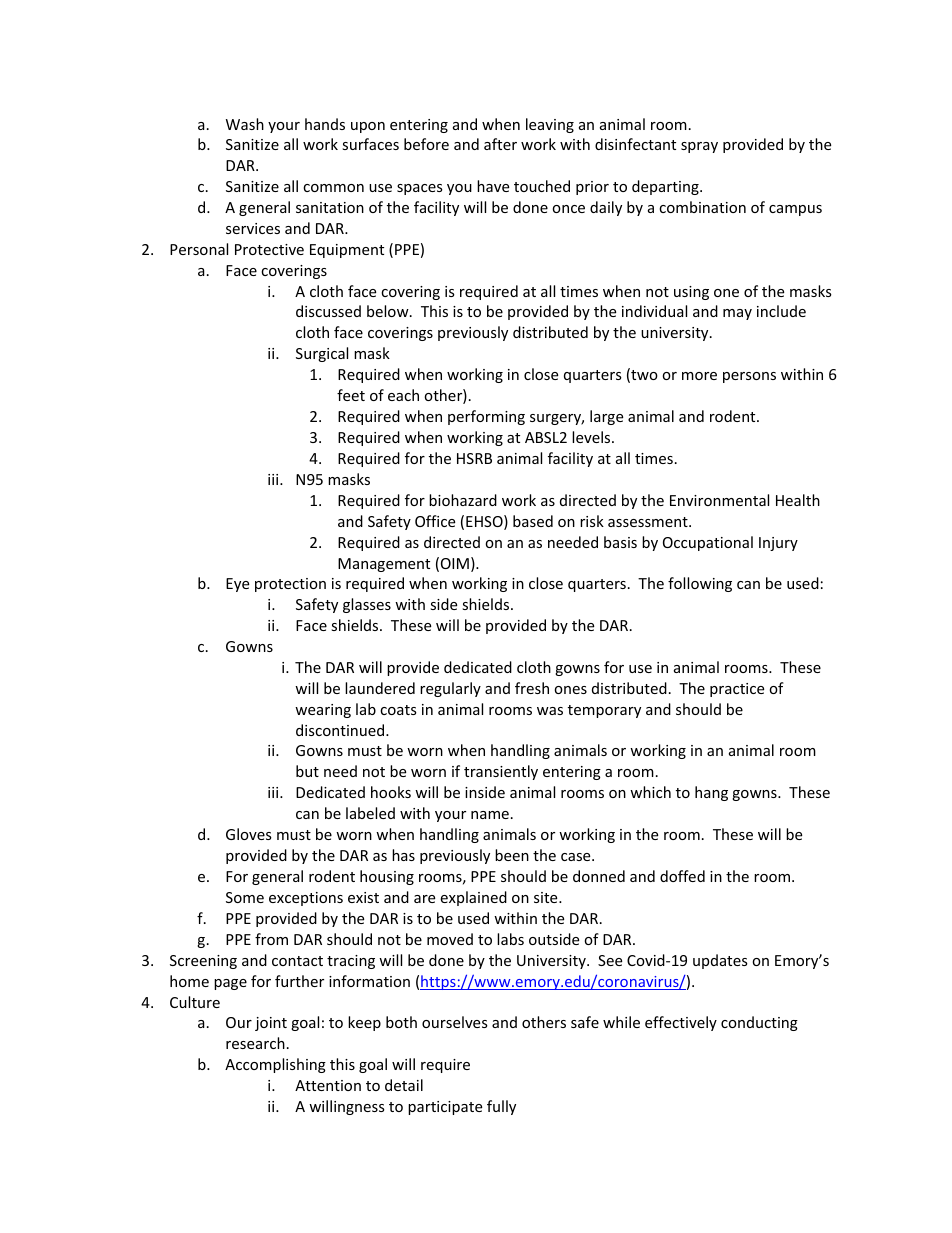  I want to click on conducting, so click(759, 1023).
